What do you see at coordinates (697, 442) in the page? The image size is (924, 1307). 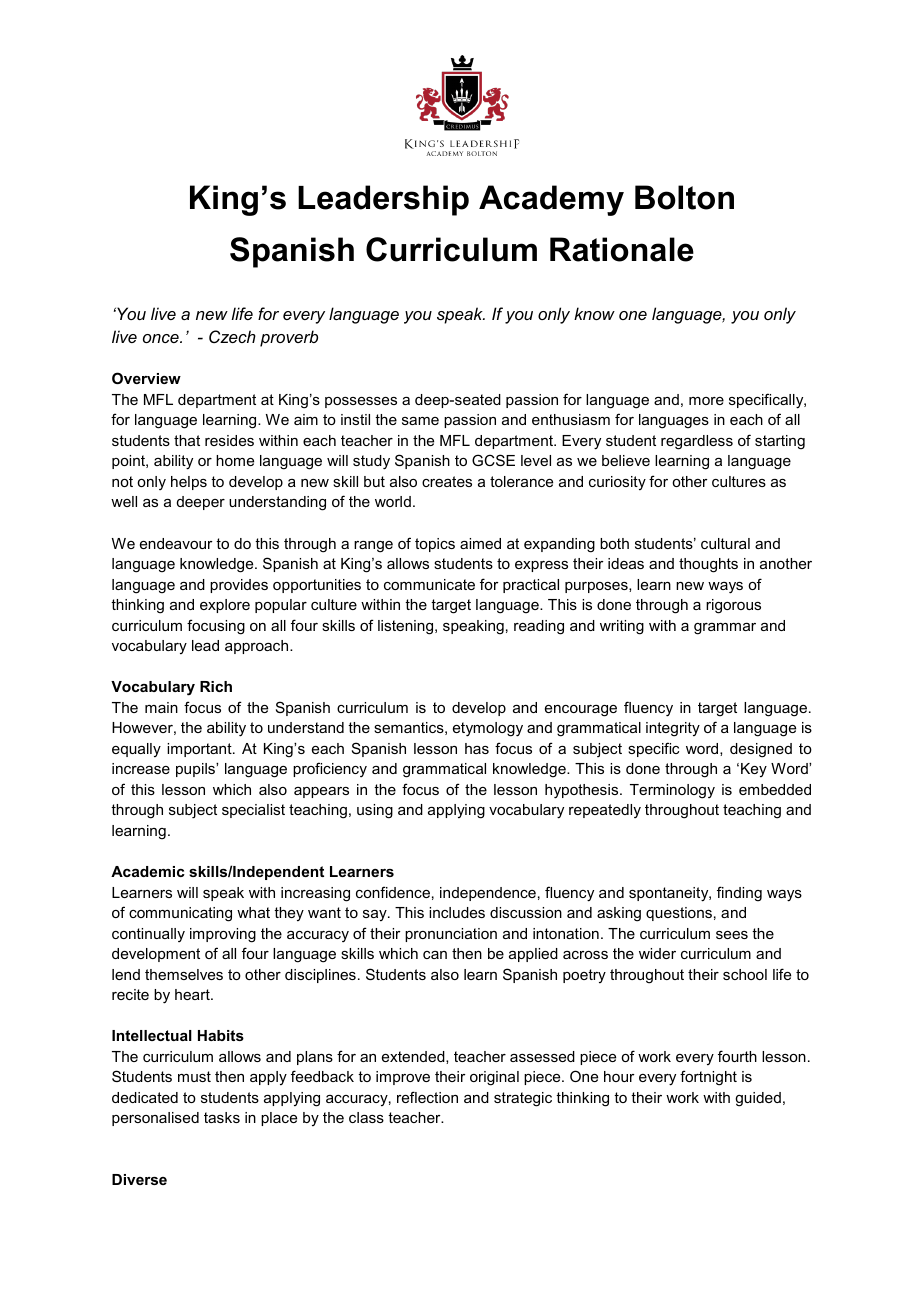 I see `regardless` at bounding box center [697, 442].
